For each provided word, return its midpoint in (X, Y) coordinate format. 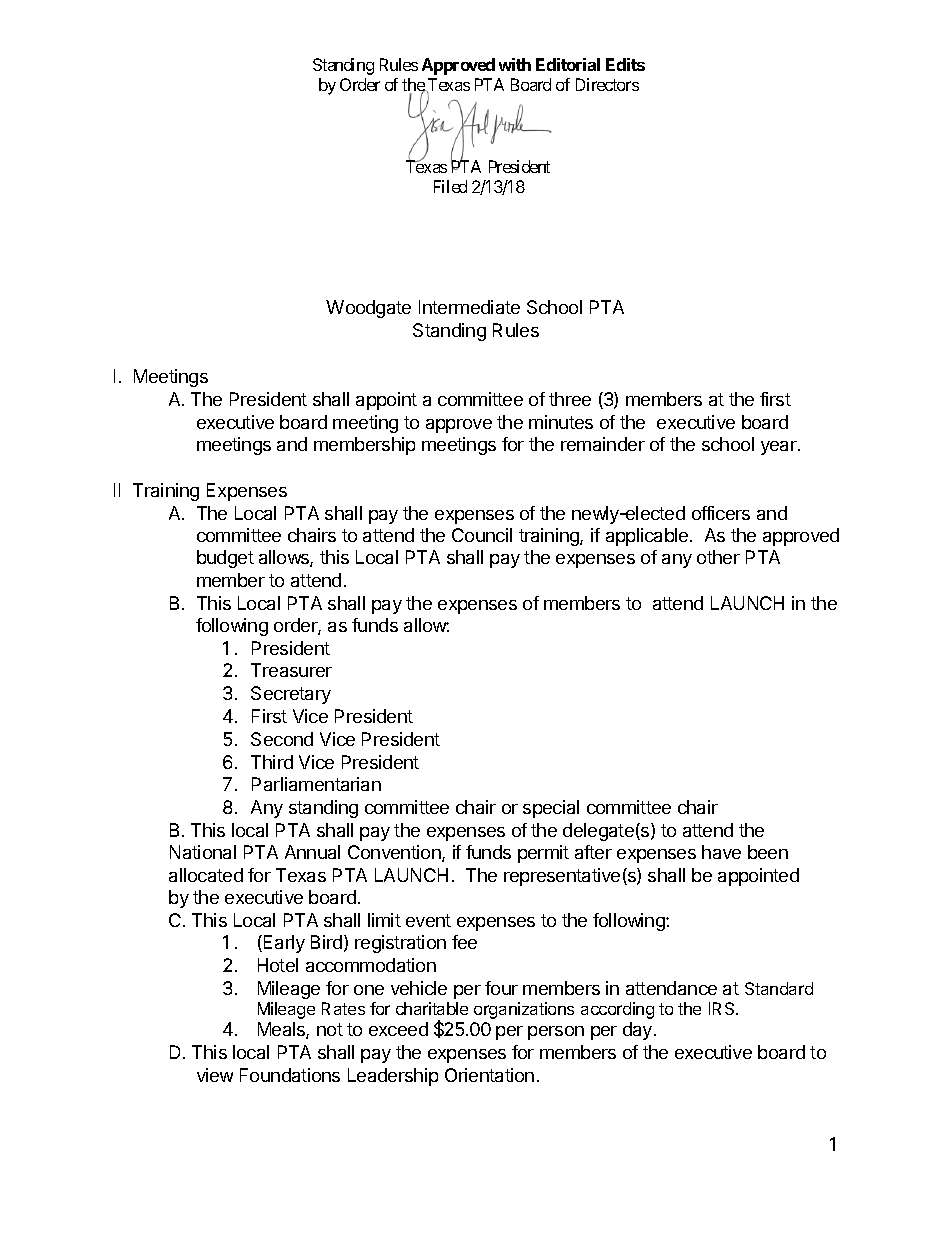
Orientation (489, 1075)
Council (482, 535)
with (515, 64)
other (718, 557)
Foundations (290, 1075)
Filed (450, 186)
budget (225, 559)
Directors (607, 84)
